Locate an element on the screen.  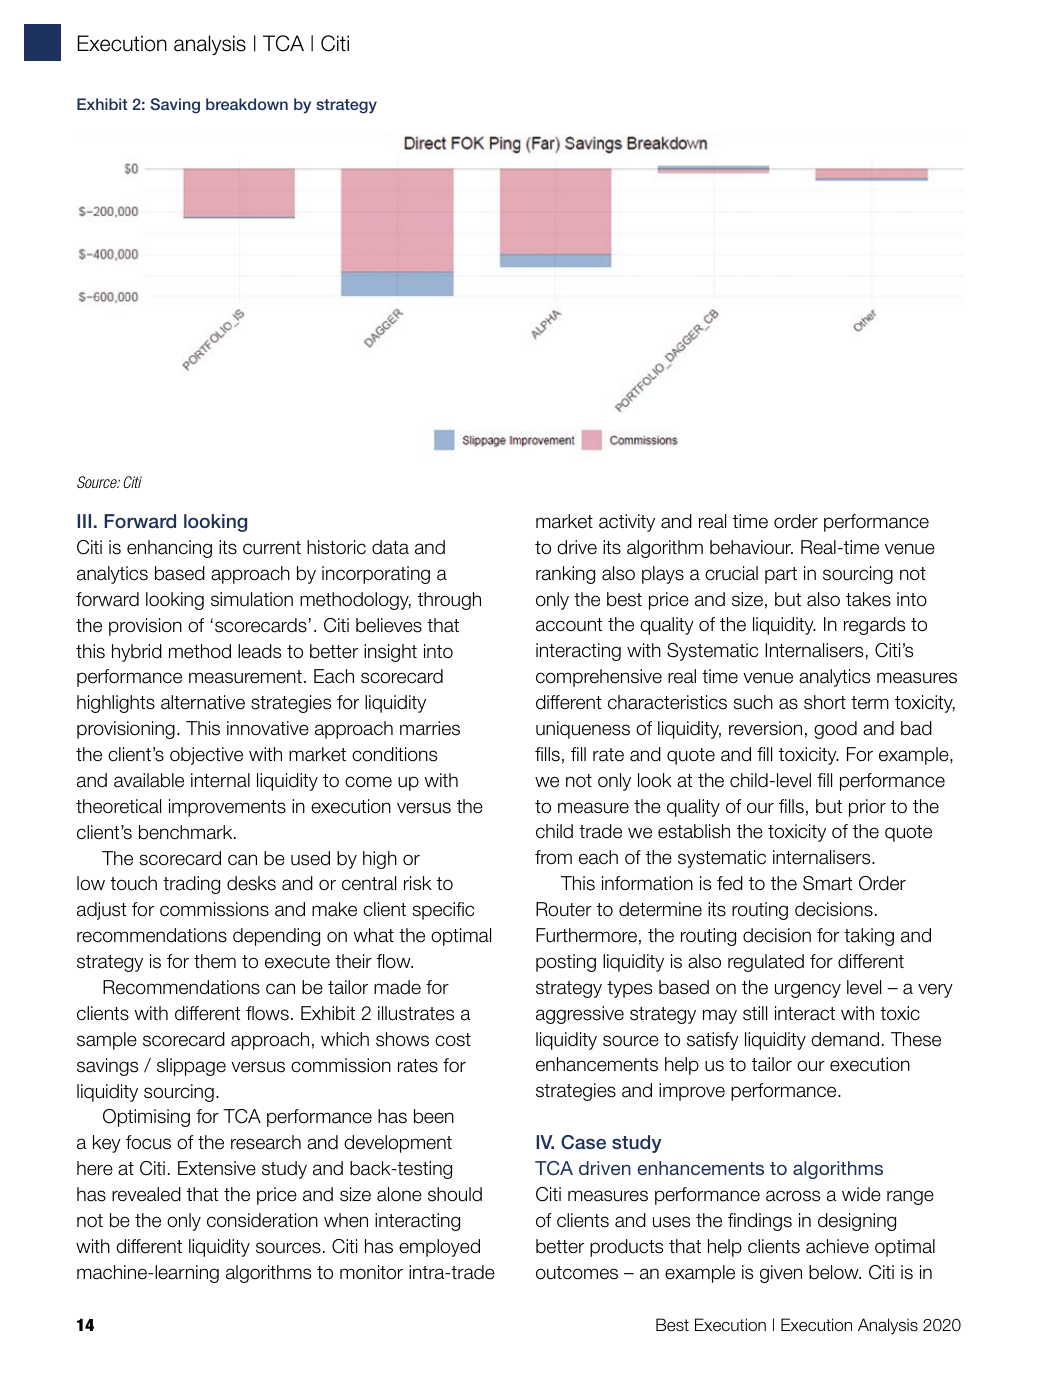
short is located at coordinates (825, 702).
